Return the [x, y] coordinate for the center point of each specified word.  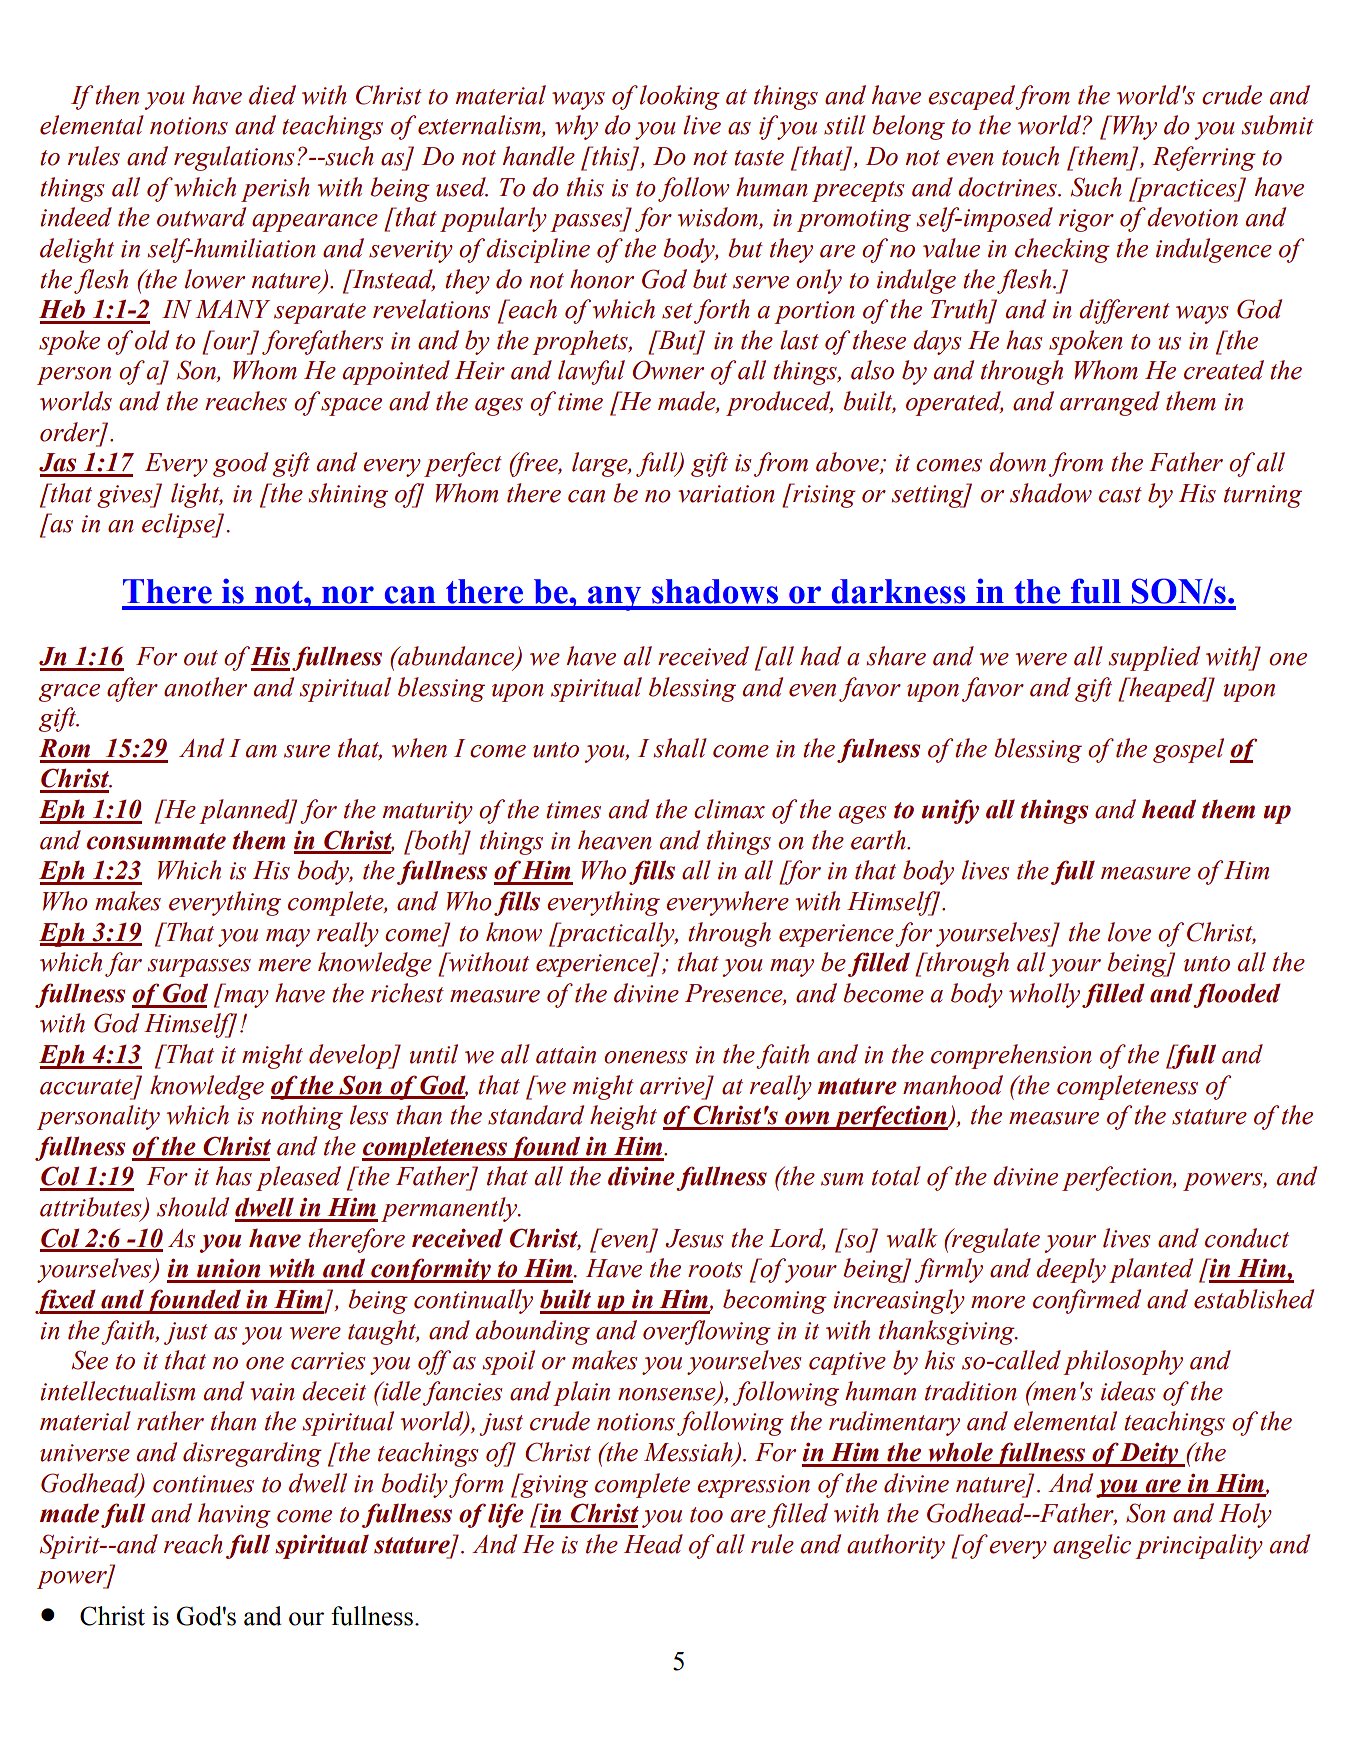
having [234, 1515]
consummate [156, 841]
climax [729, 809]
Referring [1204, 158]
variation [726, 494]
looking [680, 97]
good [240, 464]
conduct [1247, 1238]
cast [1120, 495]
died [272, 95]
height [623, 1117]
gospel [1188, 750]
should [193, 1207]
